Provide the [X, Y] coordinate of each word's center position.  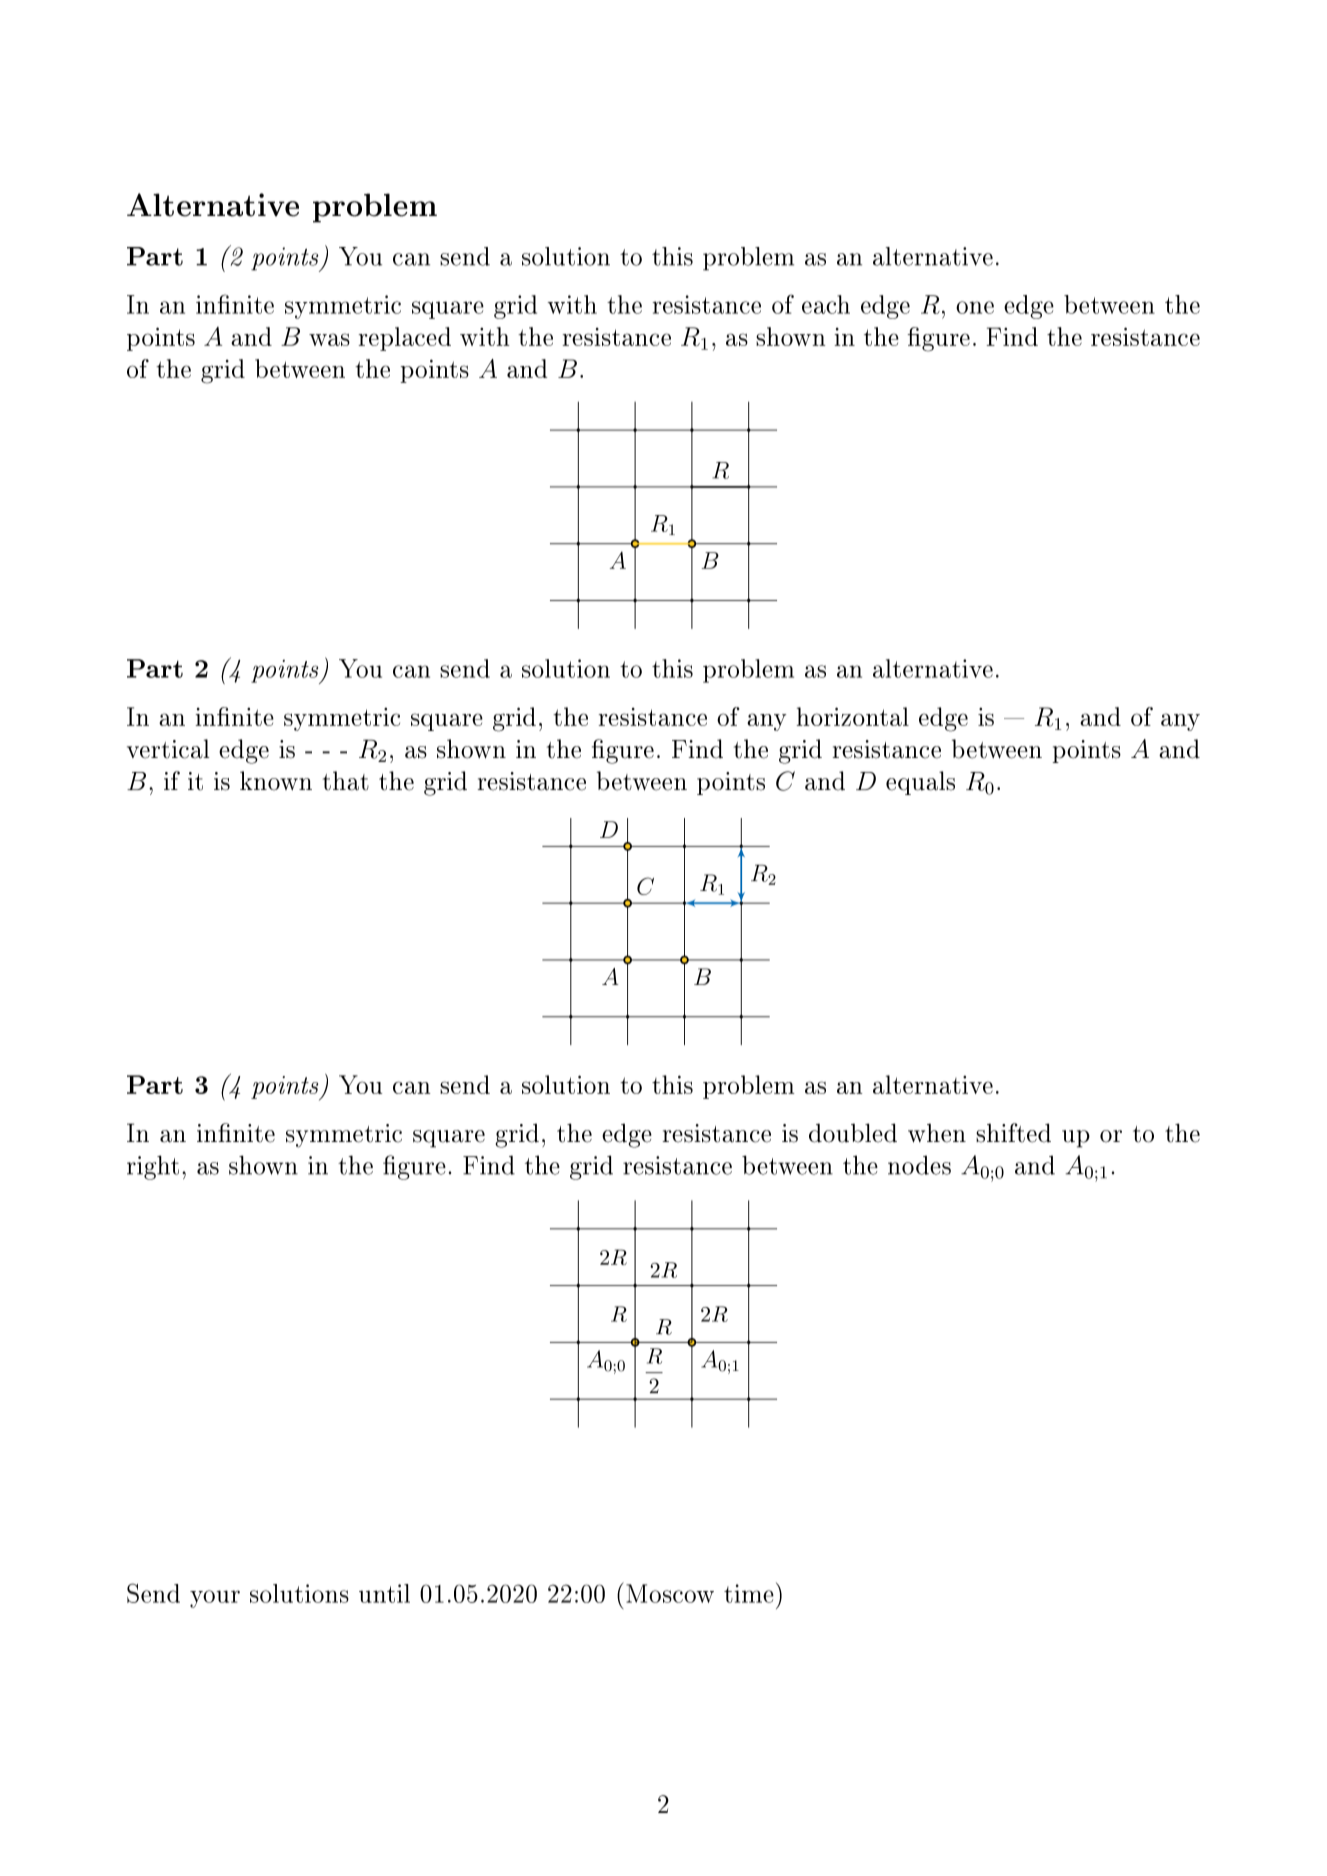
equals [920, 783]
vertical [168, 749]
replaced [405, 339]
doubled [853, 1133]
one [975, 307]
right [153, 1167]
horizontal [853, 716]
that [346, 781]
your [215, 1599]
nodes [919, 1165]
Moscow [670, 1593]
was [329, 339]
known [276, 781]
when [937, 1133]
